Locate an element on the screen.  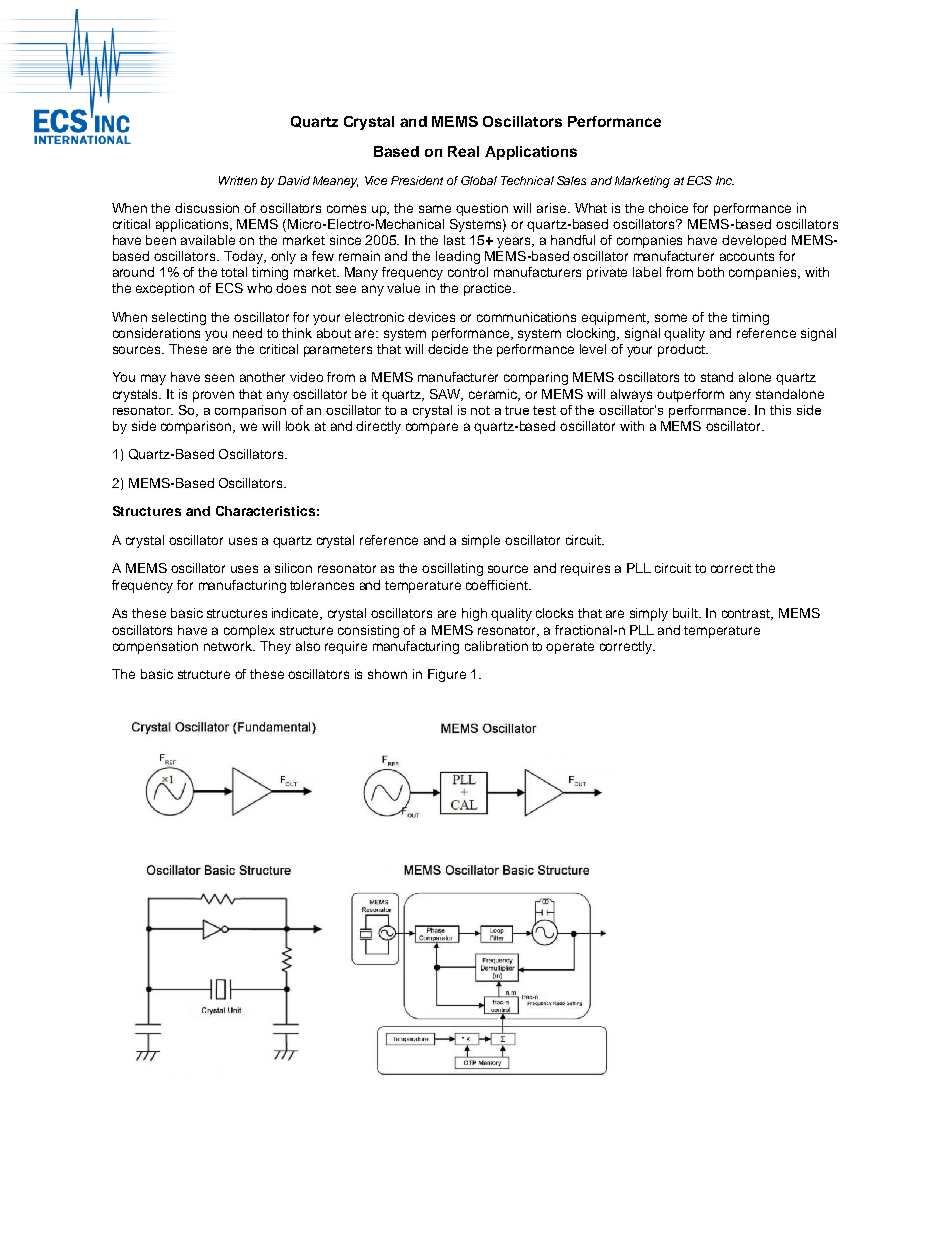
silicon is located at coordinates (293, 568).
